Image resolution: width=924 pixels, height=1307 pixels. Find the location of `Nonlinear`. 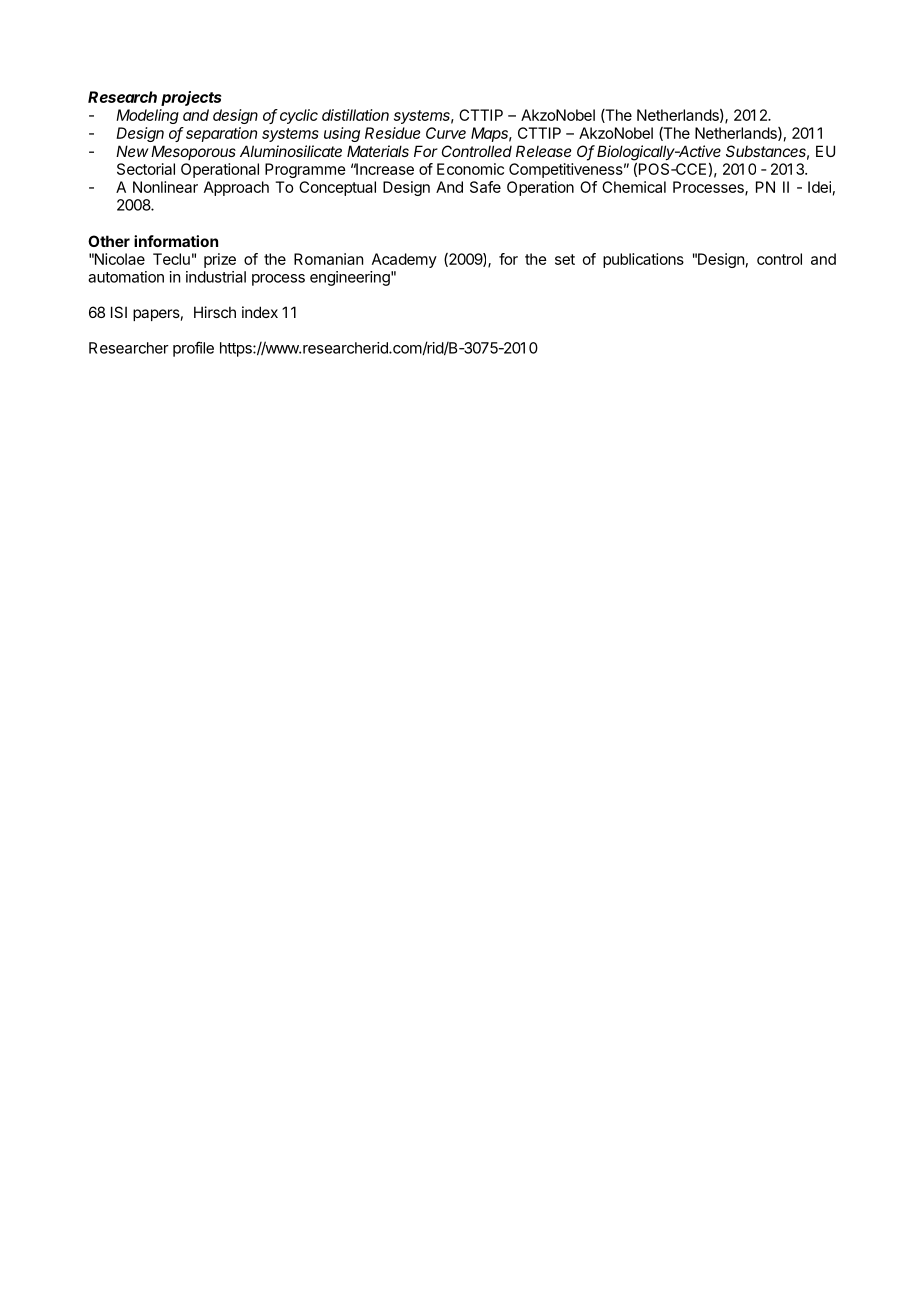

Nonlinear is located at coordinates (165, 187).
